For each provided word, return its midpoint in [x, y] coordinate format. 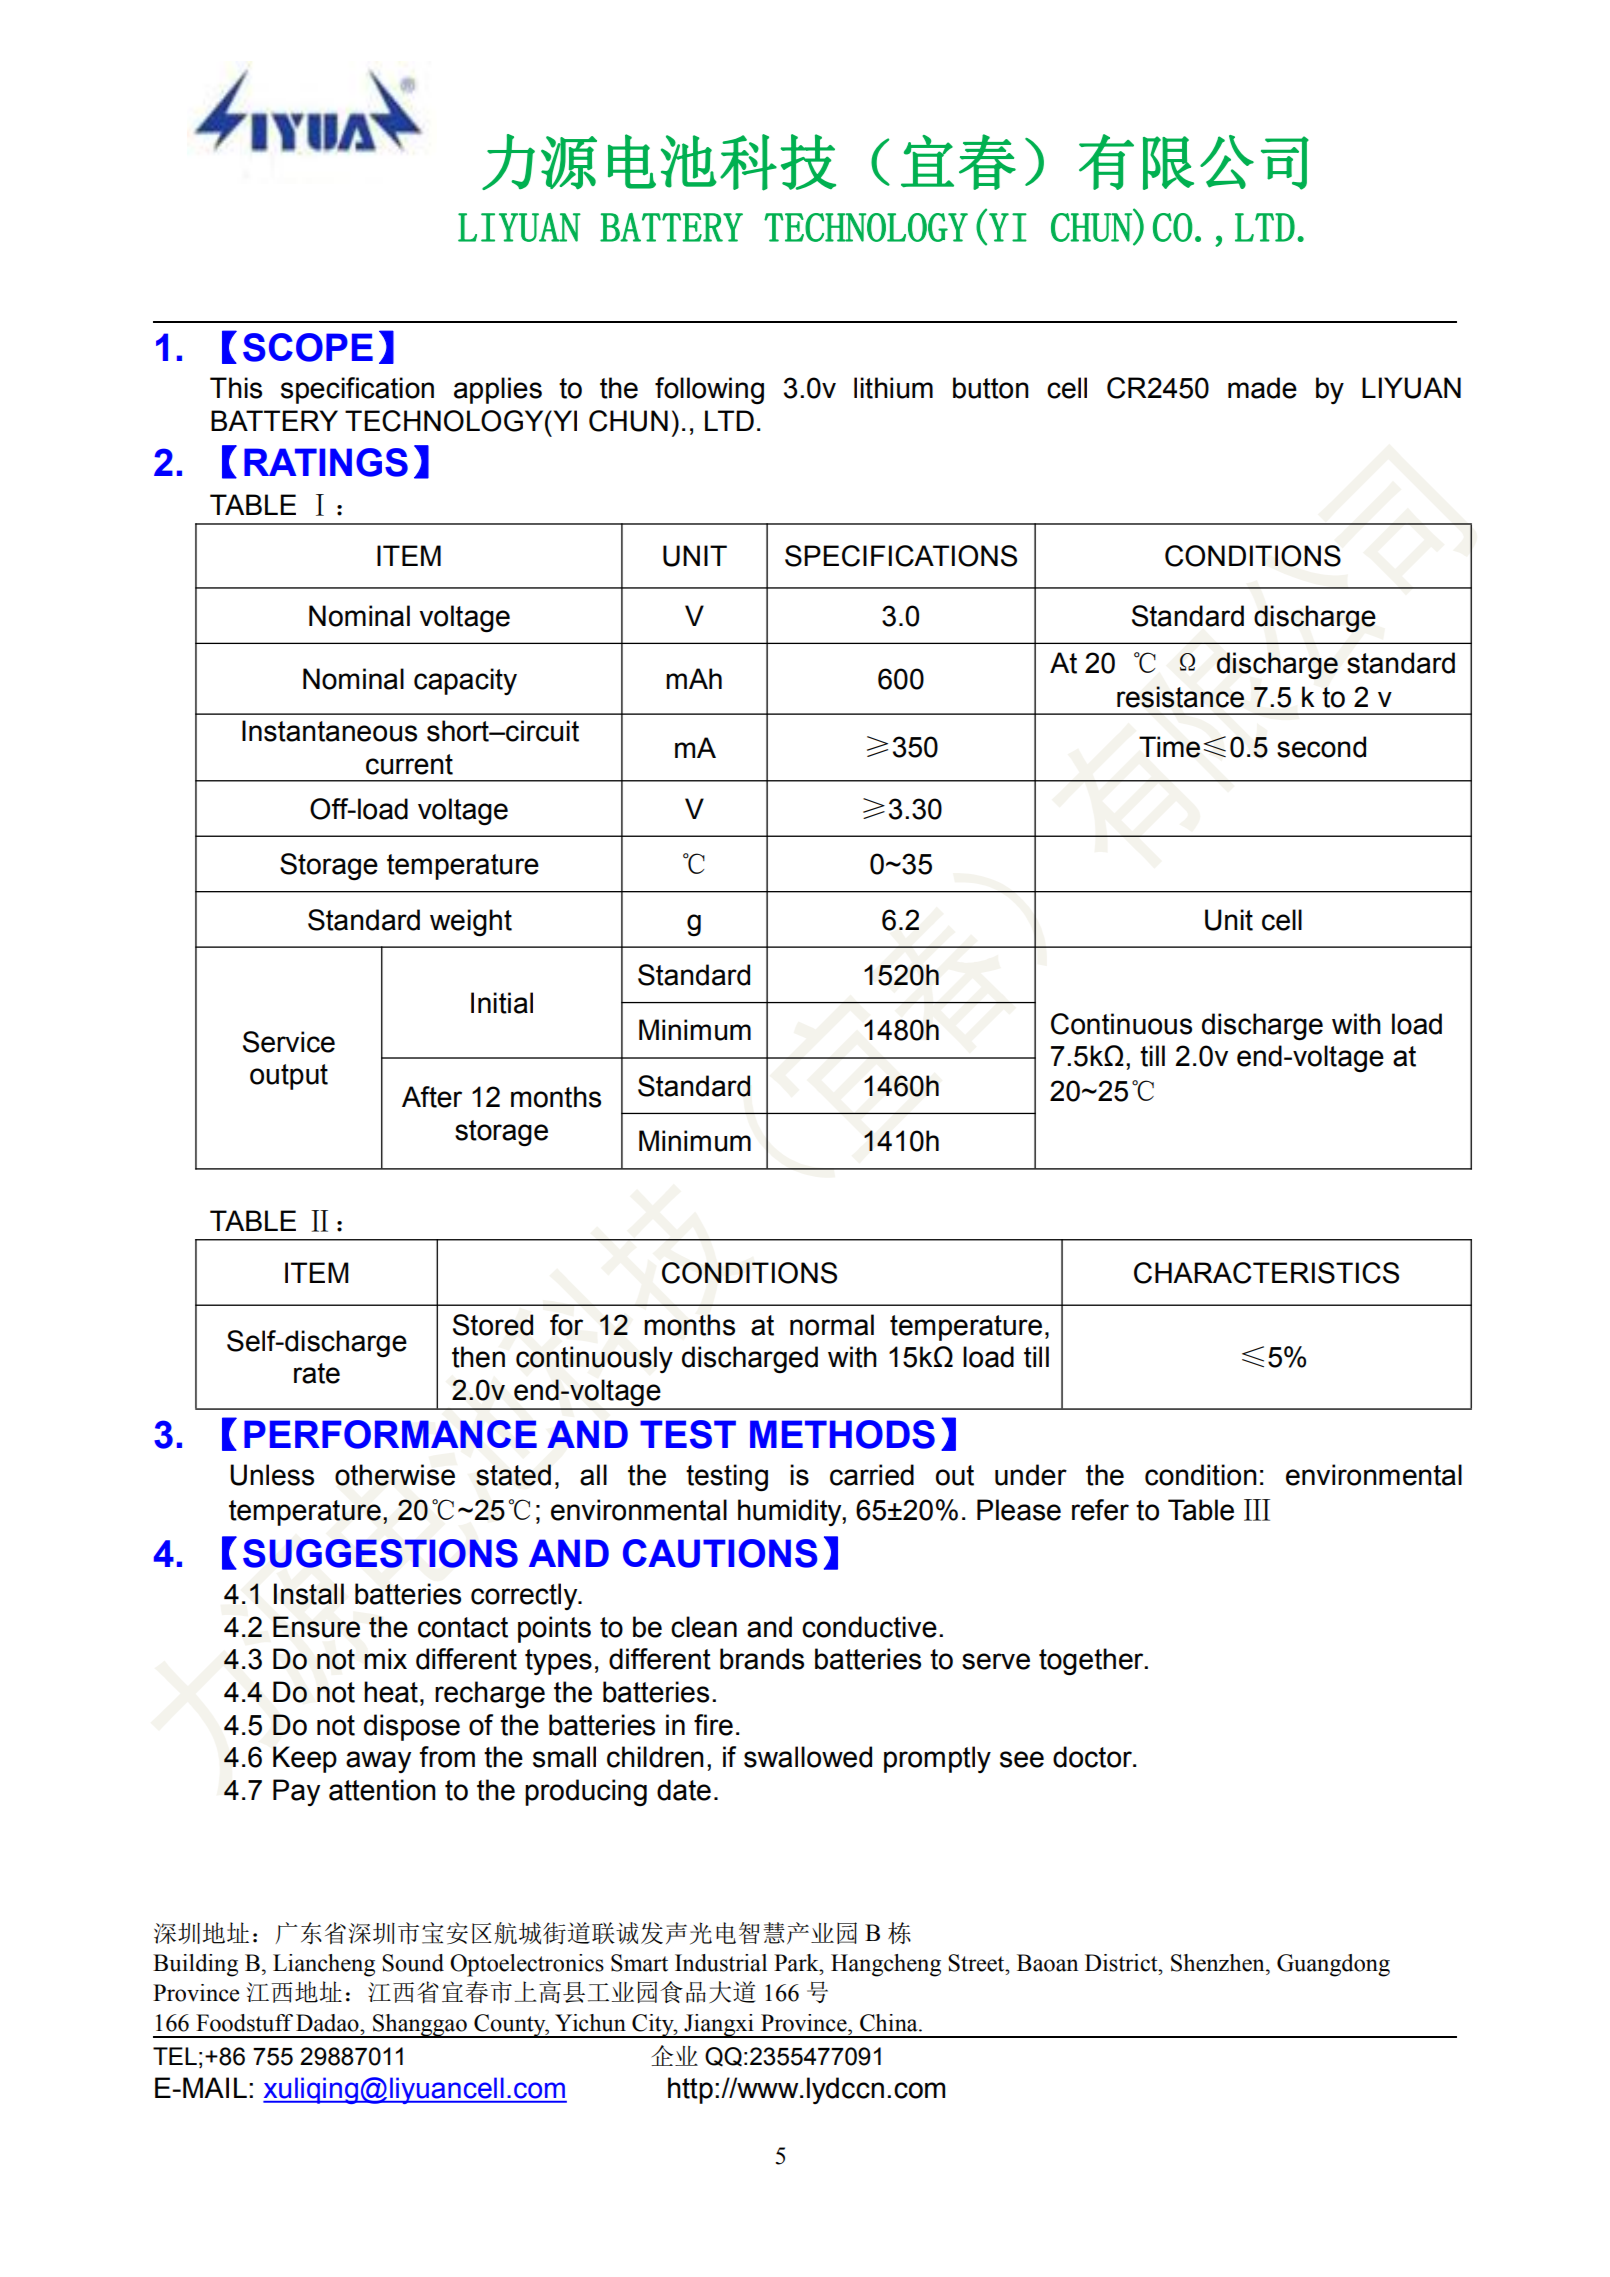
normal [832, 1325]
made [1262, 388]
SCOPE [308, 347]
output [289, 1077]
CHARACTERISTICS [1266, 1273]
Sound [413, 1963]
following [709, 391]
